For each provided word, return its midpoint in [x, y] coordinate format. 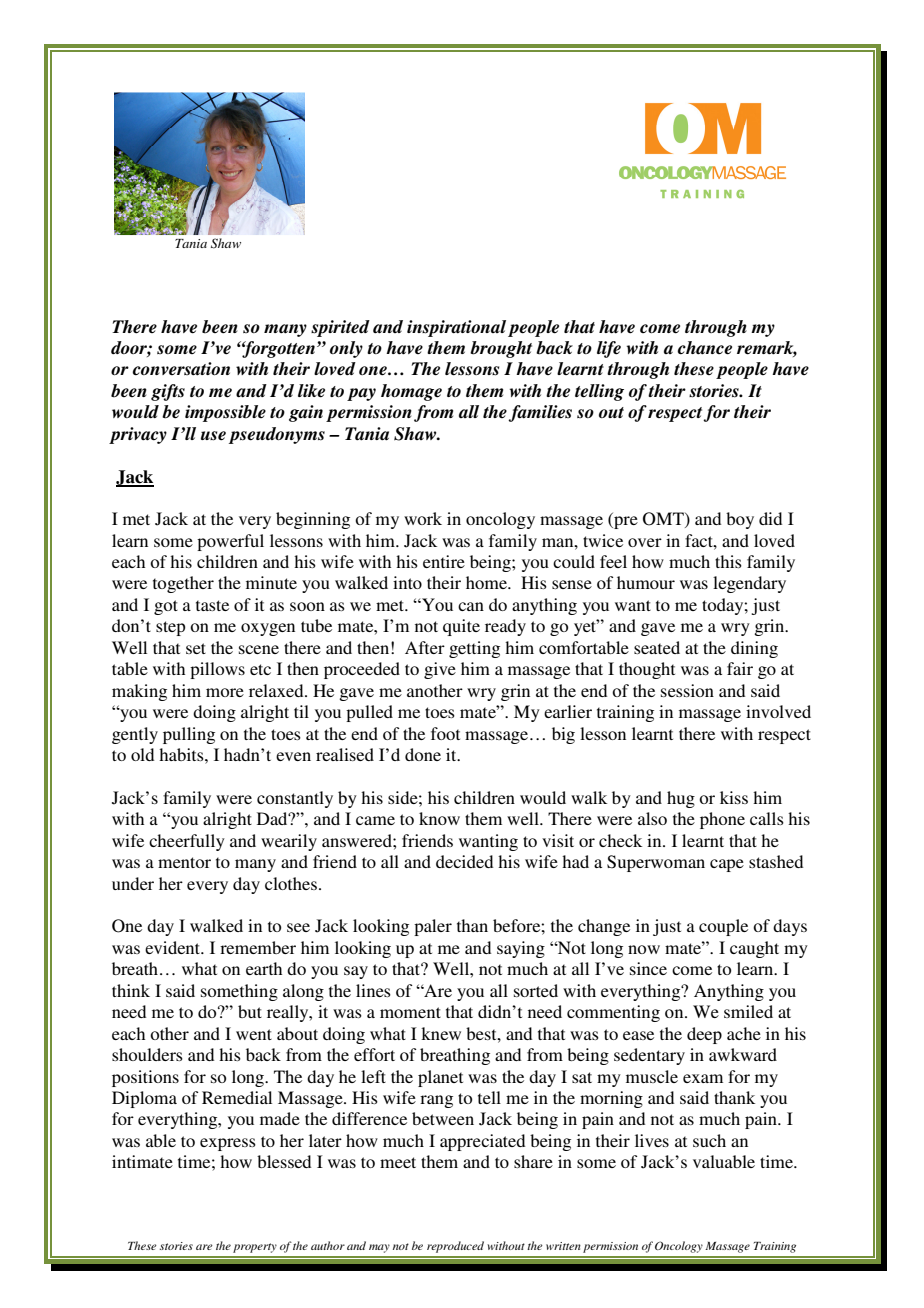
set [196, 648]
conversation [181, 369]
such [709, 1140]
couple [723, 927]
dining [754, 649]
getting [474, 649]
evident [174, 947]
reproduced [455, 1247]
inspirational [456, 328]
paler [433, 927]
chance [704, 348]
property [255, 1248]
